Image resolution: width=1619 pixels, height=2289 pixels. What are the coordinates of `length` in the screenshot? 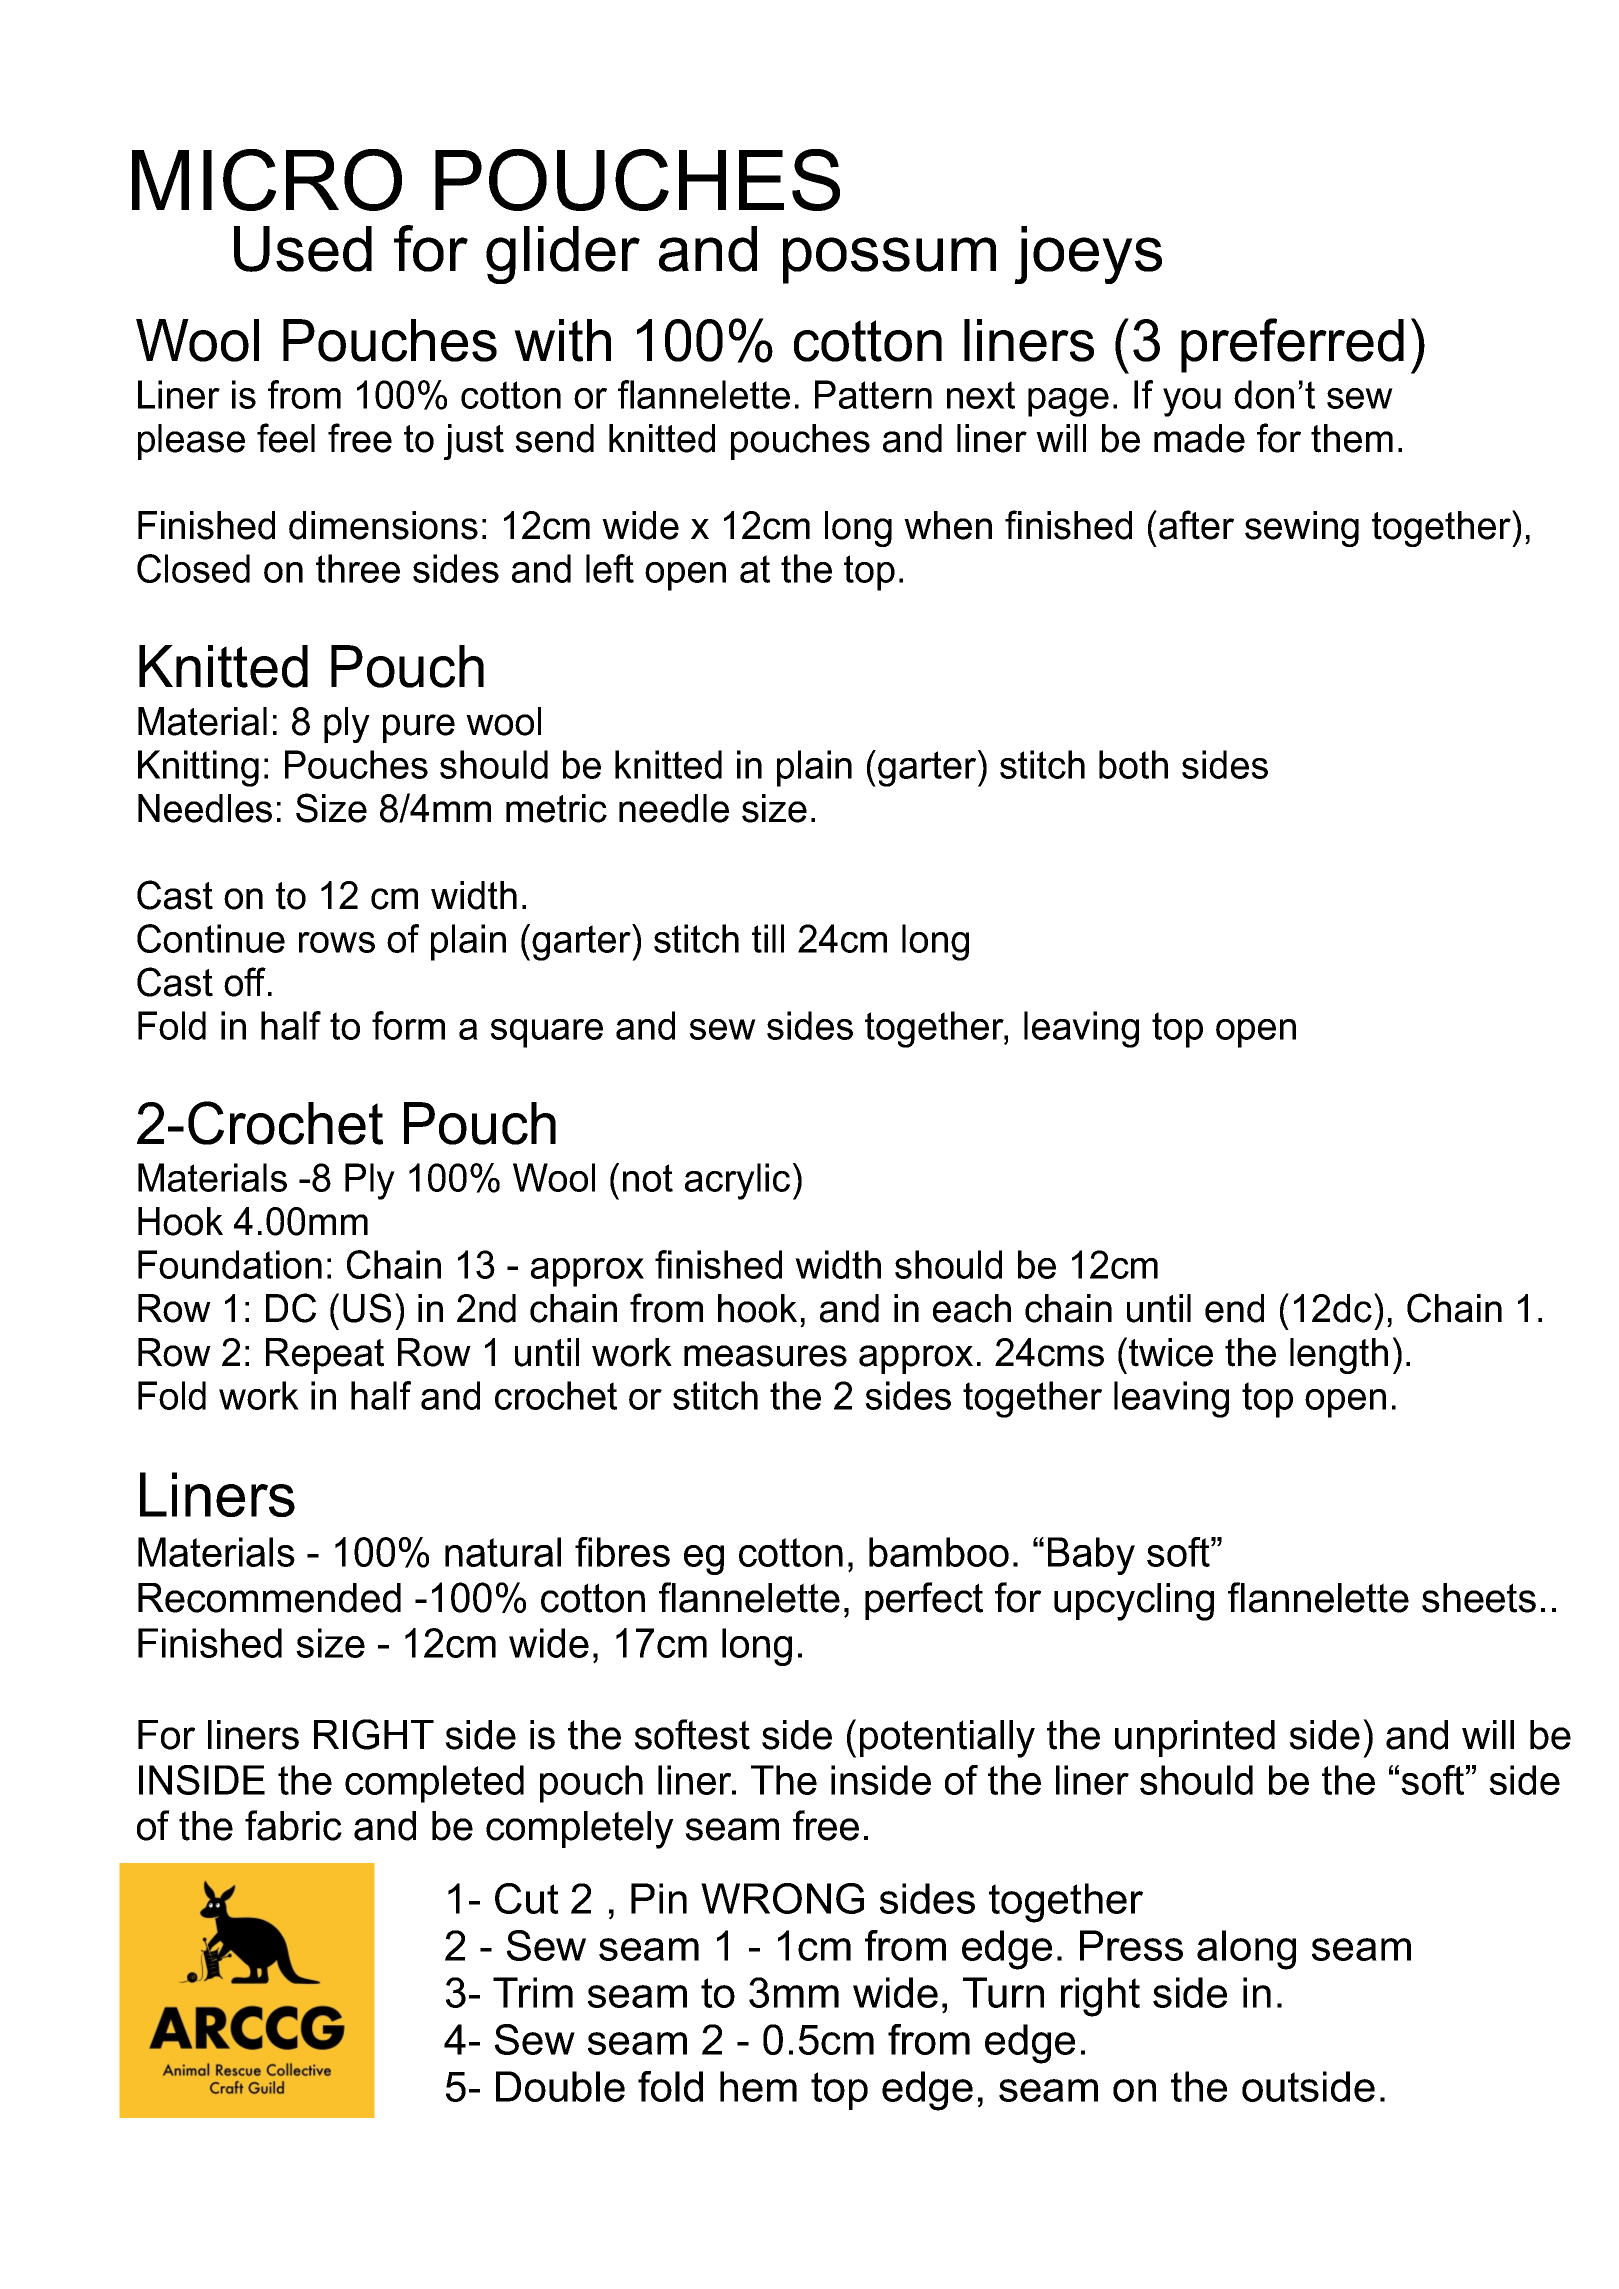 It's located at (1339, 1356).
